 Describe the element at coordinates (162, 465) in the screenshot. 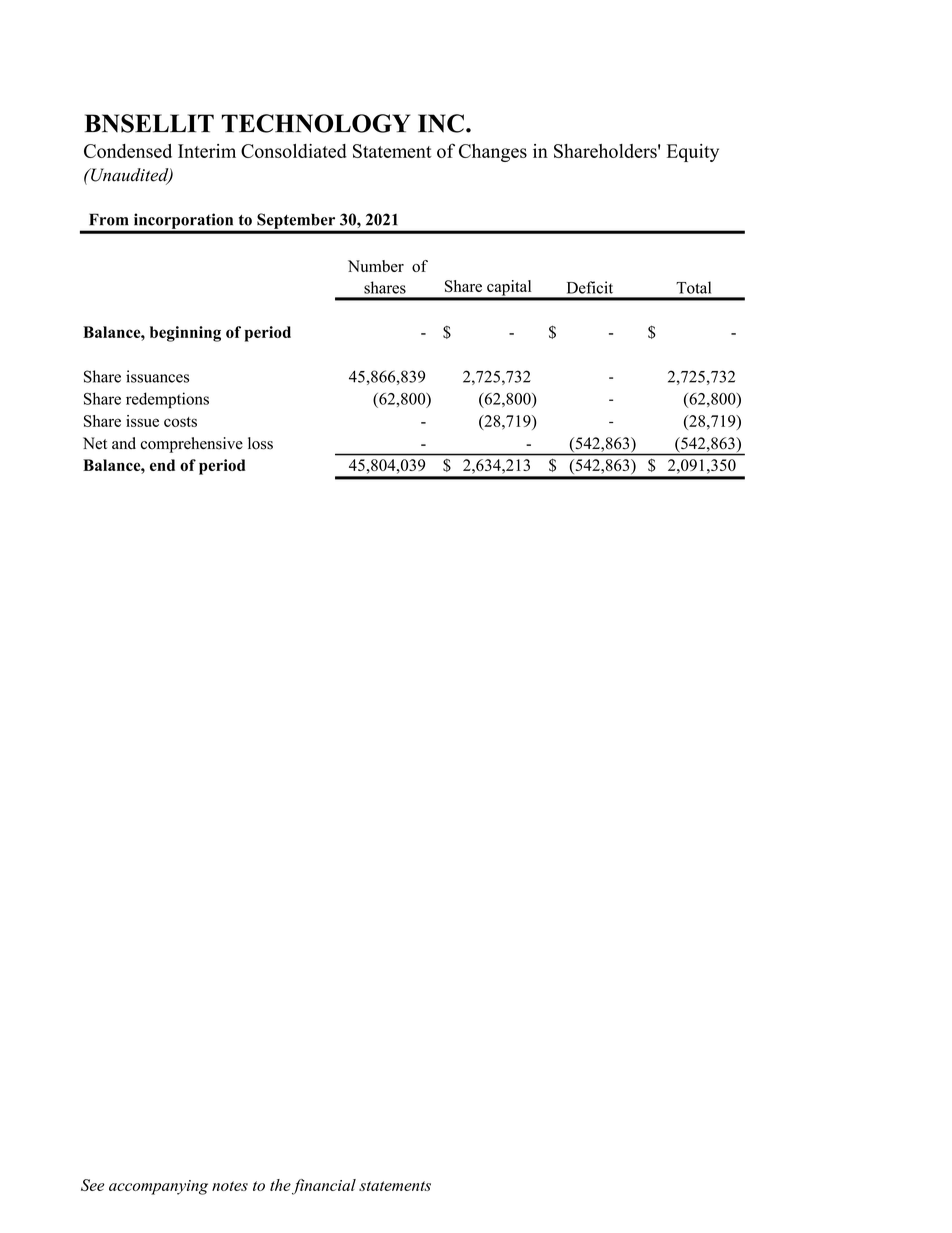

I see `end` at that location.
